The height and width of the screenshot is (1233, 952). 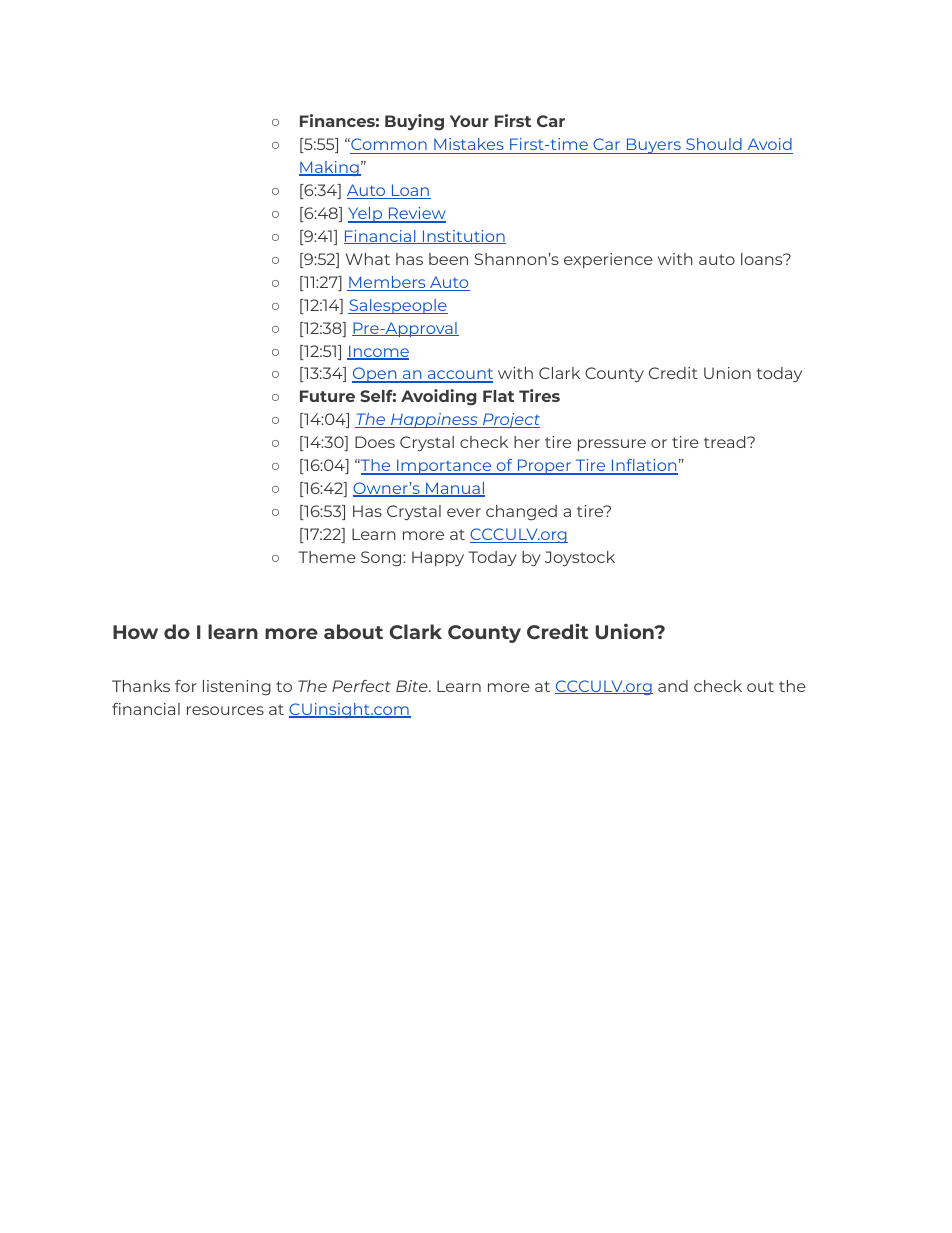 What do you see at coordinates (327, 557) in the screenshot?
I see `Theme` at bounding box center [327, 557].
